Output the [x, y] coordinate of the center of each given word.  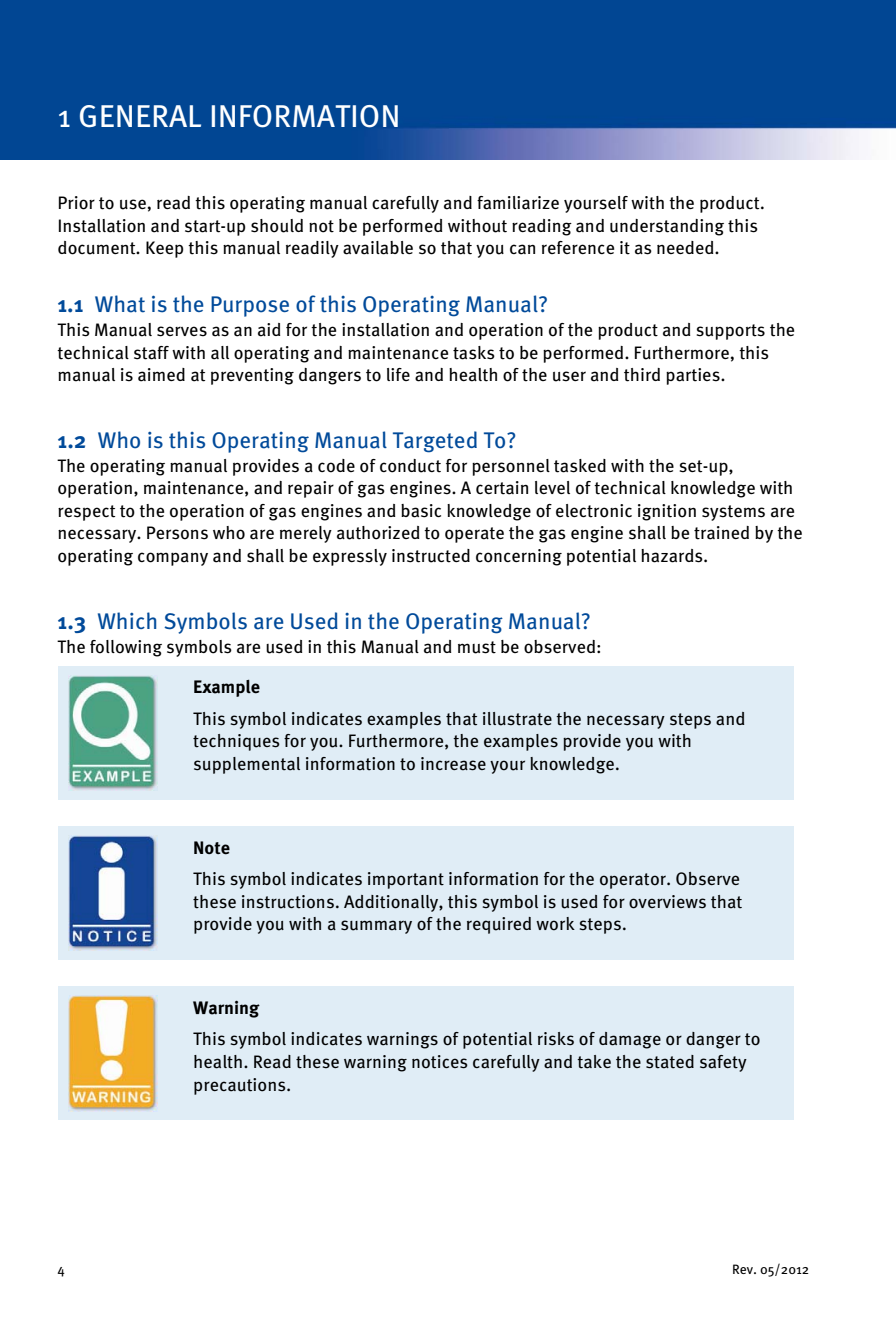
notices [440, 1062]
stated [670, 1062]
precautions [241, 1086]
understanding [667, 227]
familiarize [518, 203]
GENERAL [140, 116]
